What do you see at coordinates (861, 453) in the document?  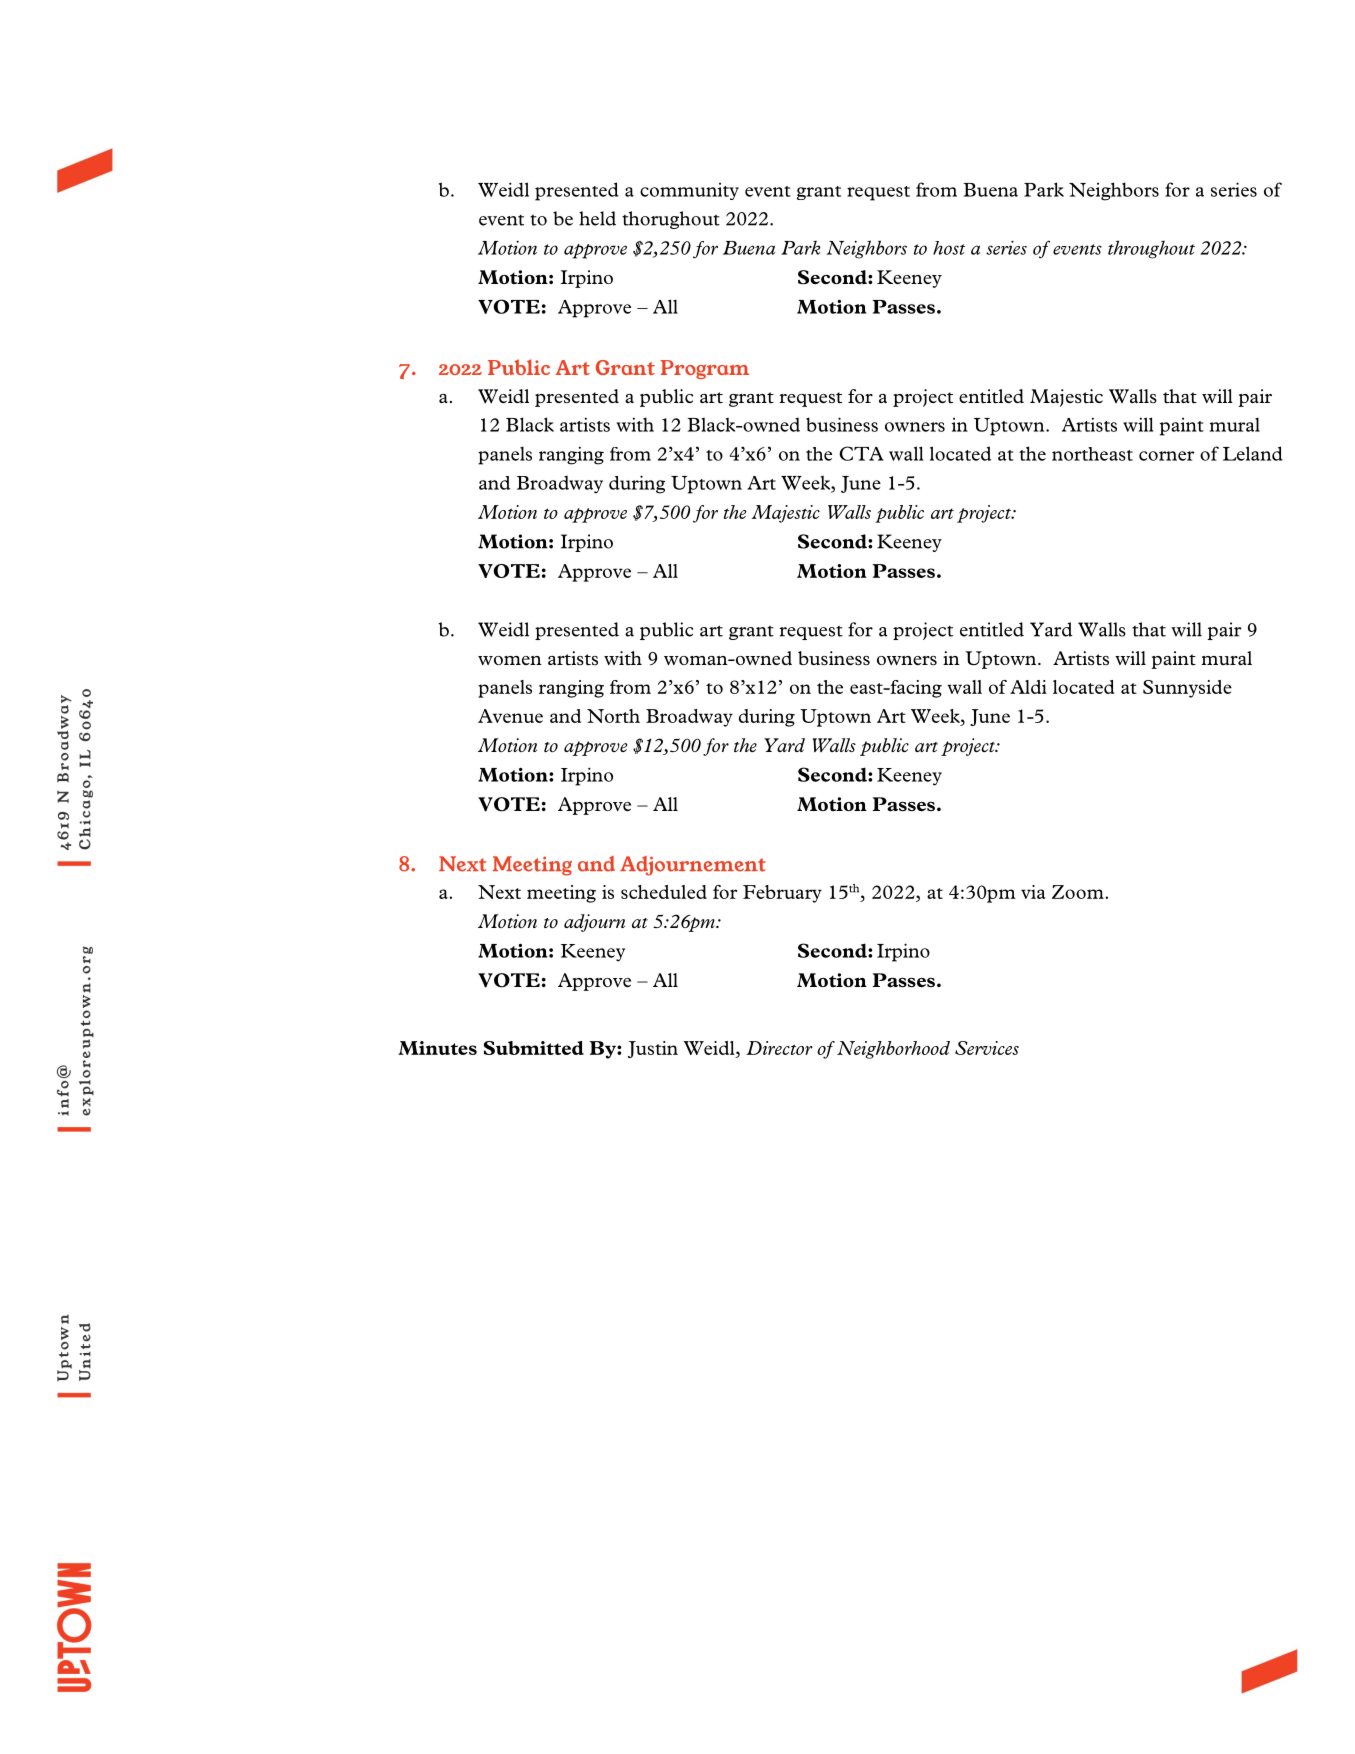 I see `CTA` at bounding box center [861, 453].
